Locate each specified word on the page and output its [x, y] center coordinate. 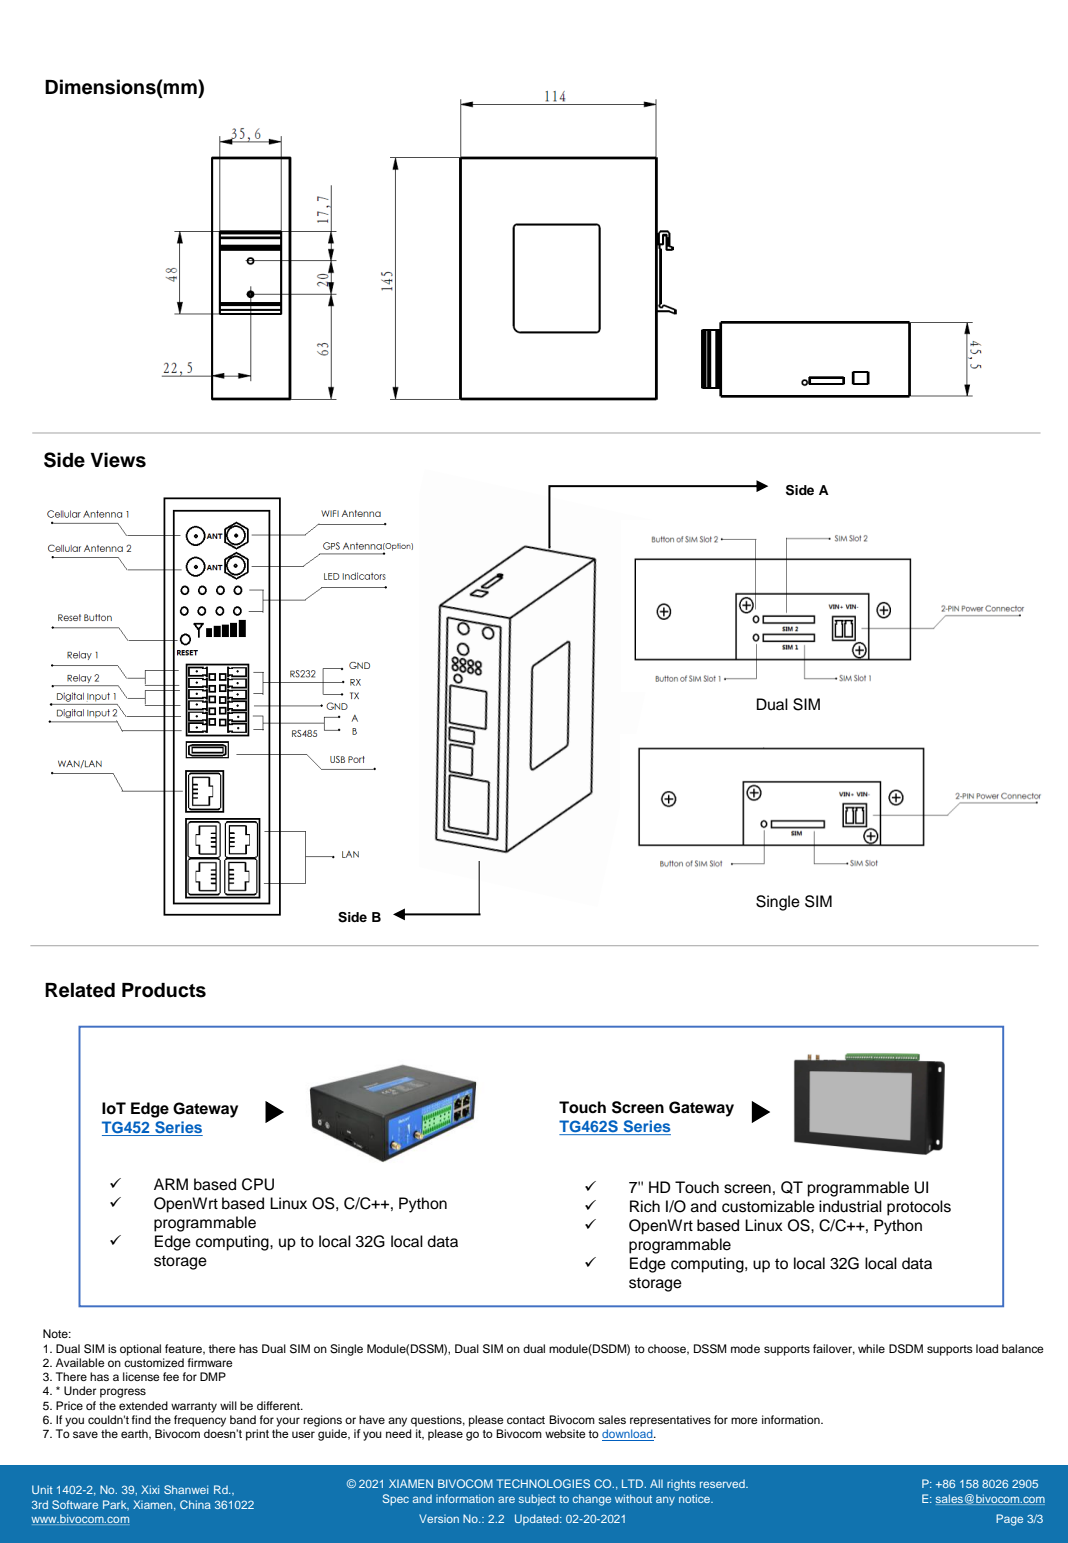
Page [1009, 1520]
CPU [258, 1184]
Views [118, 460]
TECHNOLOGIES [543, 1483]
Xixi [150, 1489]
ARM [171, 1184]
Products [164, 990]
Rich [645, 1206]
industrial [850, 1206]
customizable [768, 1206]
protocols [919, 1208]
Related [80, 990]
